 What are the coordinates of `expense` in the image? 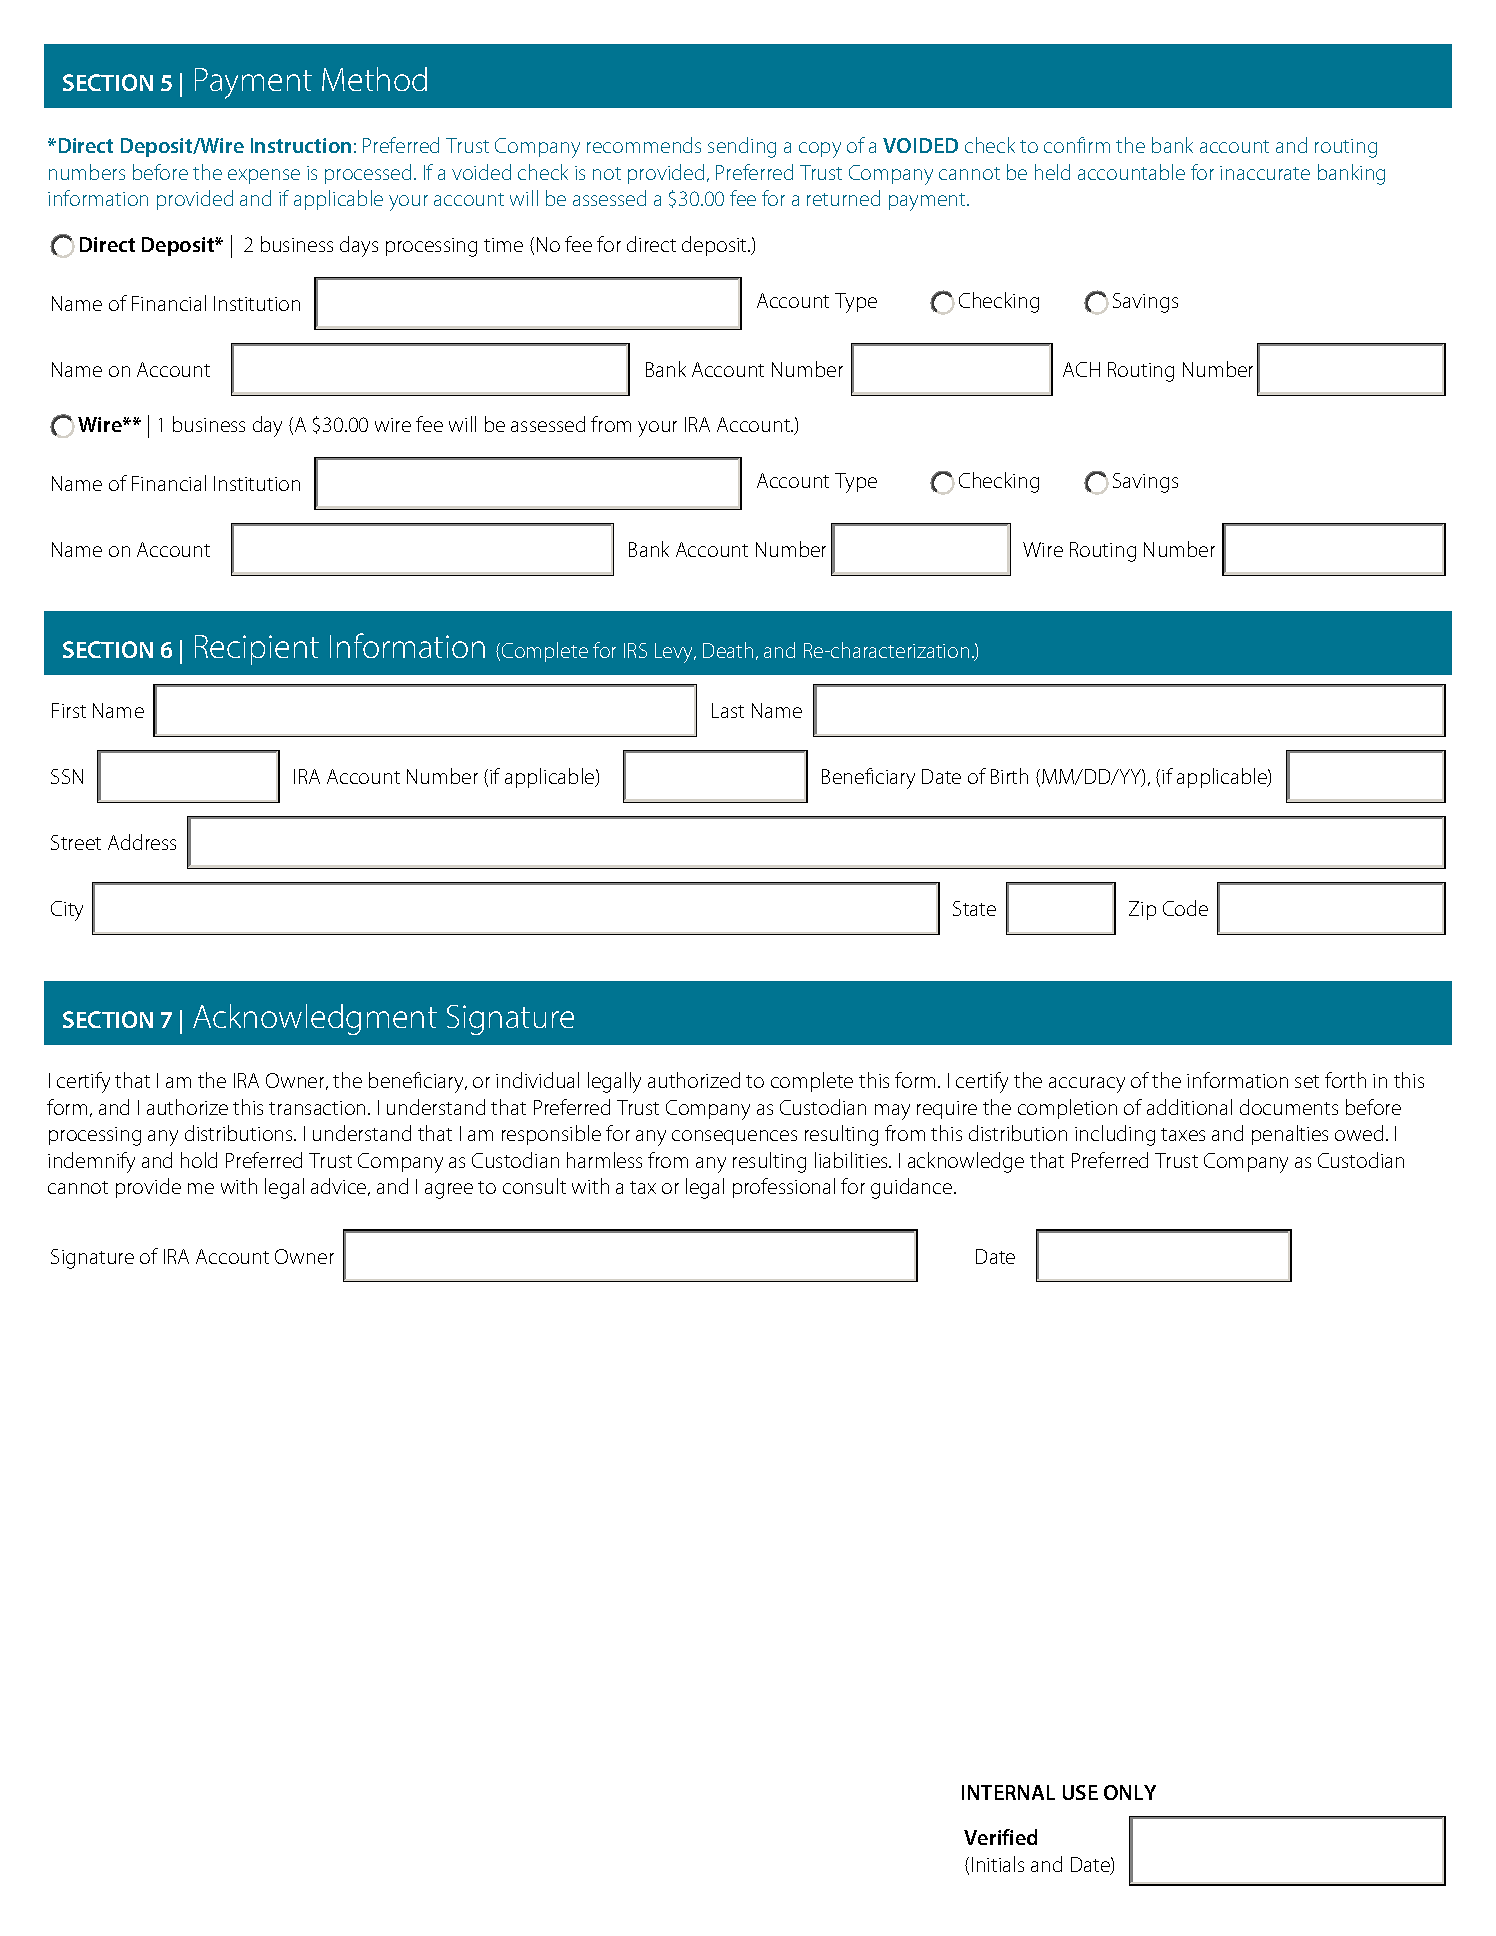 It's located at (264, 176).
